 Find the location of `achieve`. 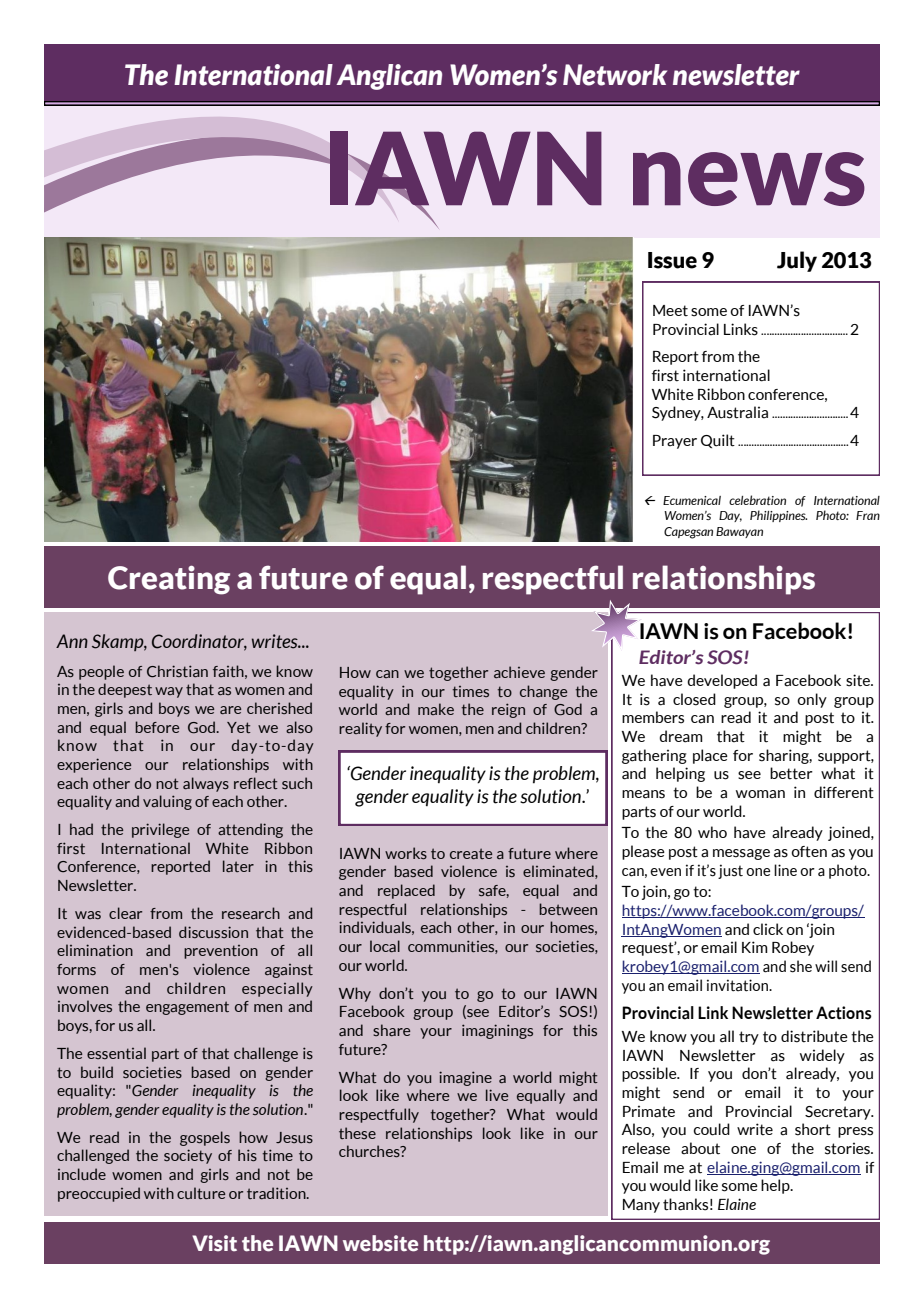

achieve is located at coordinates (519, 672).
